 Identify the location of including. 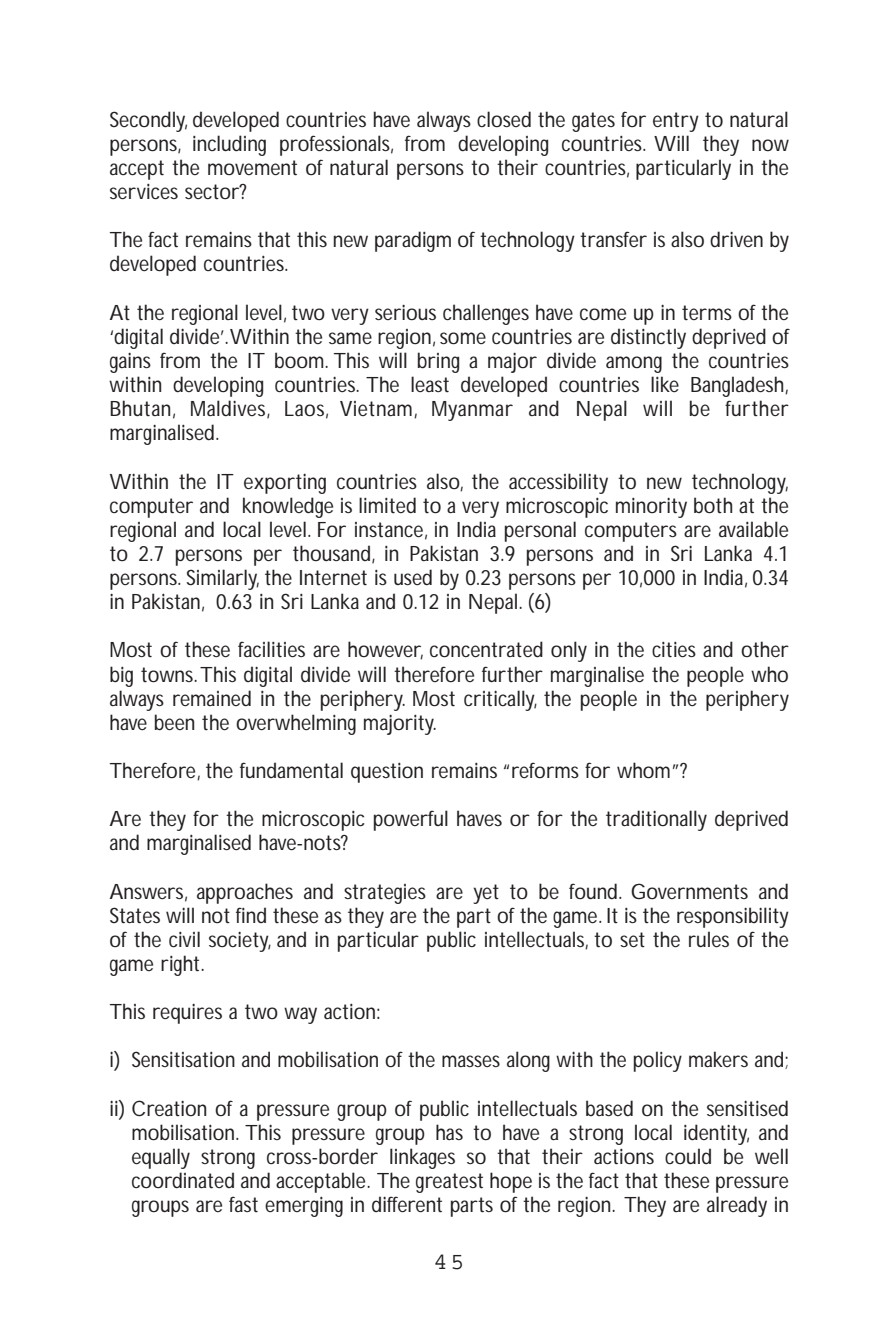
(229, 145).
